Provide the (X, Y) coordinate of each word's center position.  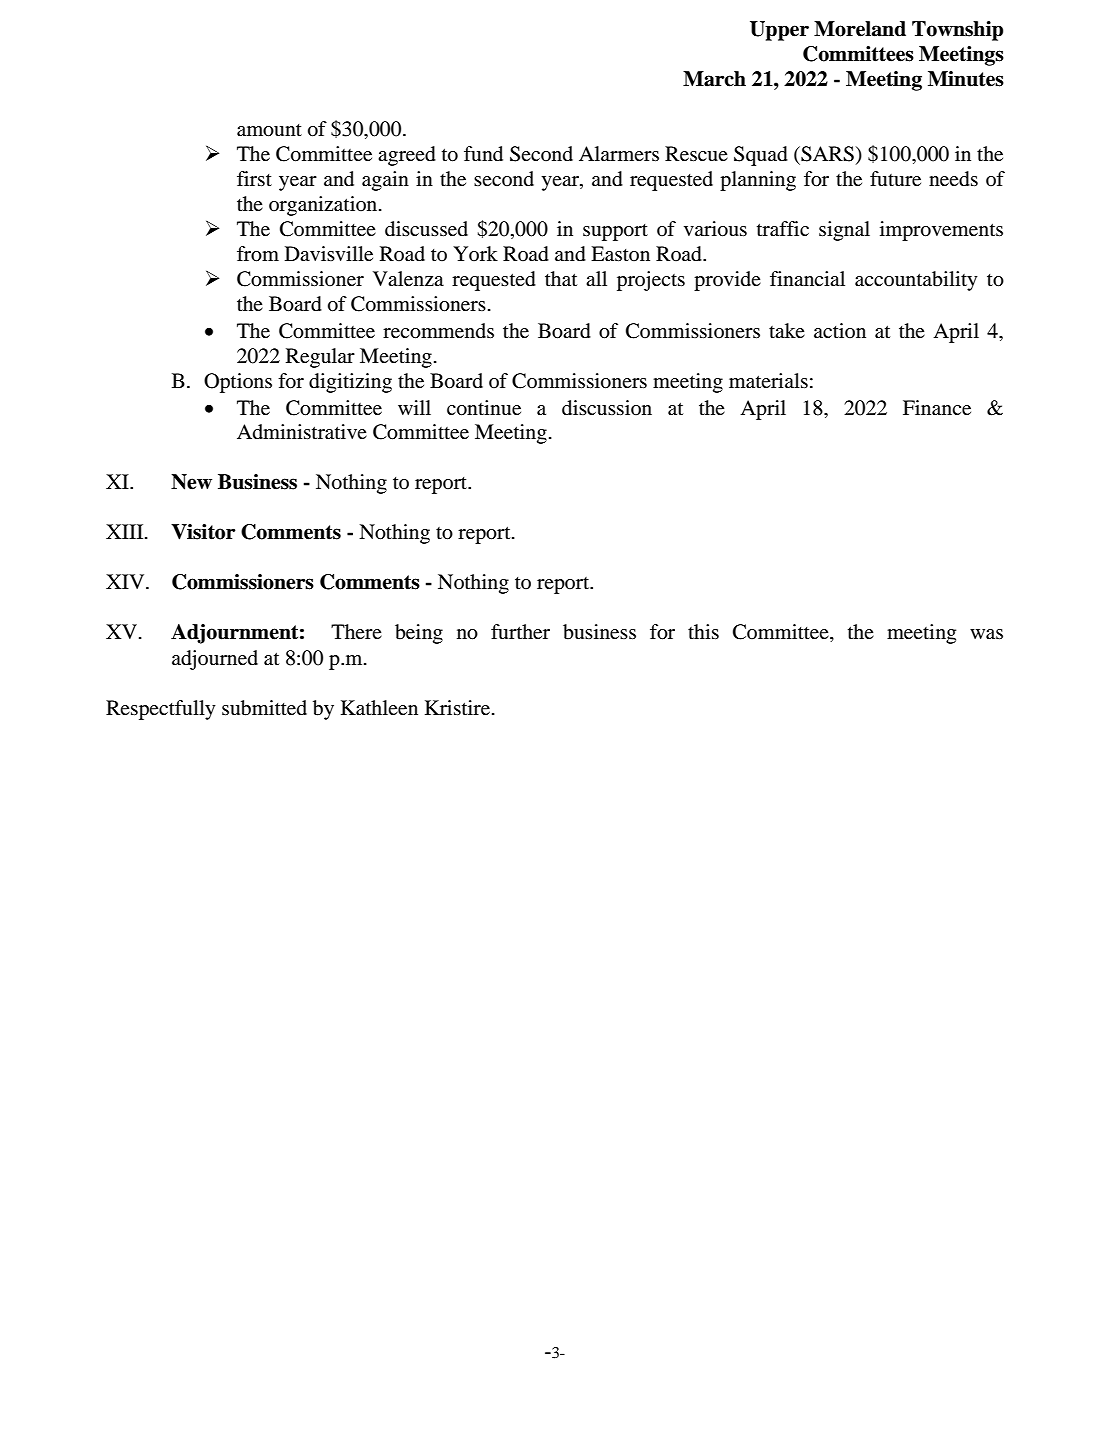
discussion (607, 408)
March (714, 79)
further (520, 631)
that (561, 279)
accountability (916, 281)
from (258, 254)
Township (957, 31)
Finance (937, 408)
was (986, 634)
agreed (407, 156)
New (191, 482)
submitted (264, 708)
